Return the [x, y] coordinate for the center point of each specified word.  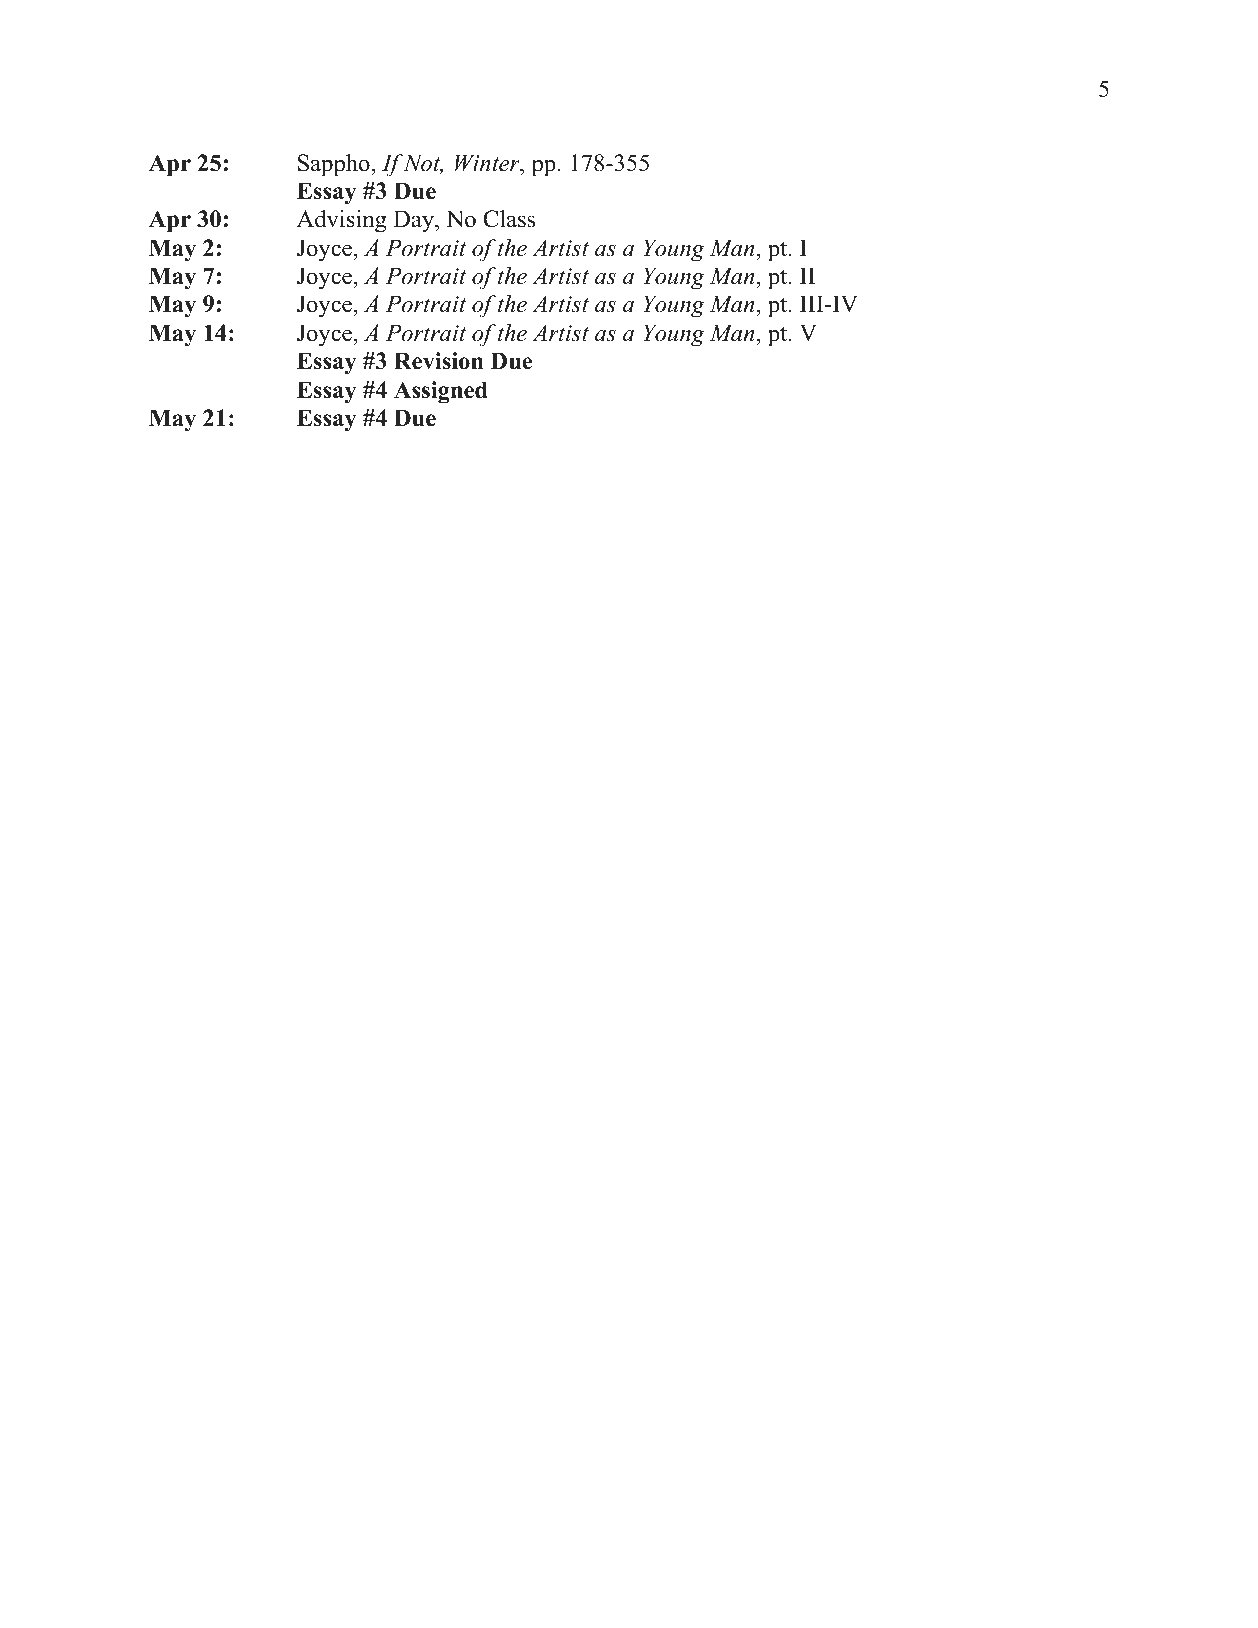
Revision [439, 361]
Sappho [334, 165]
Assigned [441, 392]
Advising [341, 221]
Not [423, 164]
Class [509, 219]
